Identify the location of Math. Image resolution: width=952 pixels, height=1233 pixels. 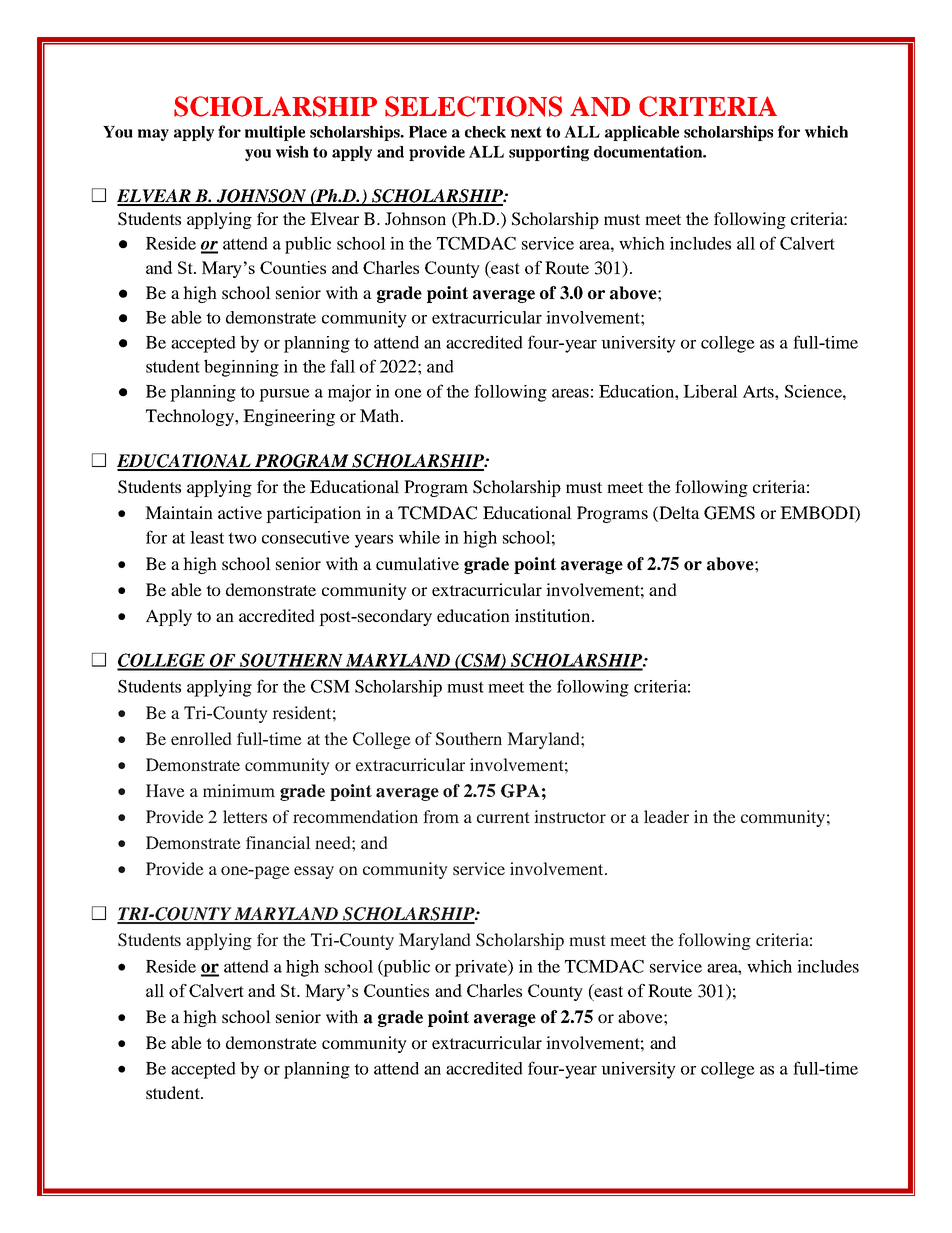
(381, 415).
